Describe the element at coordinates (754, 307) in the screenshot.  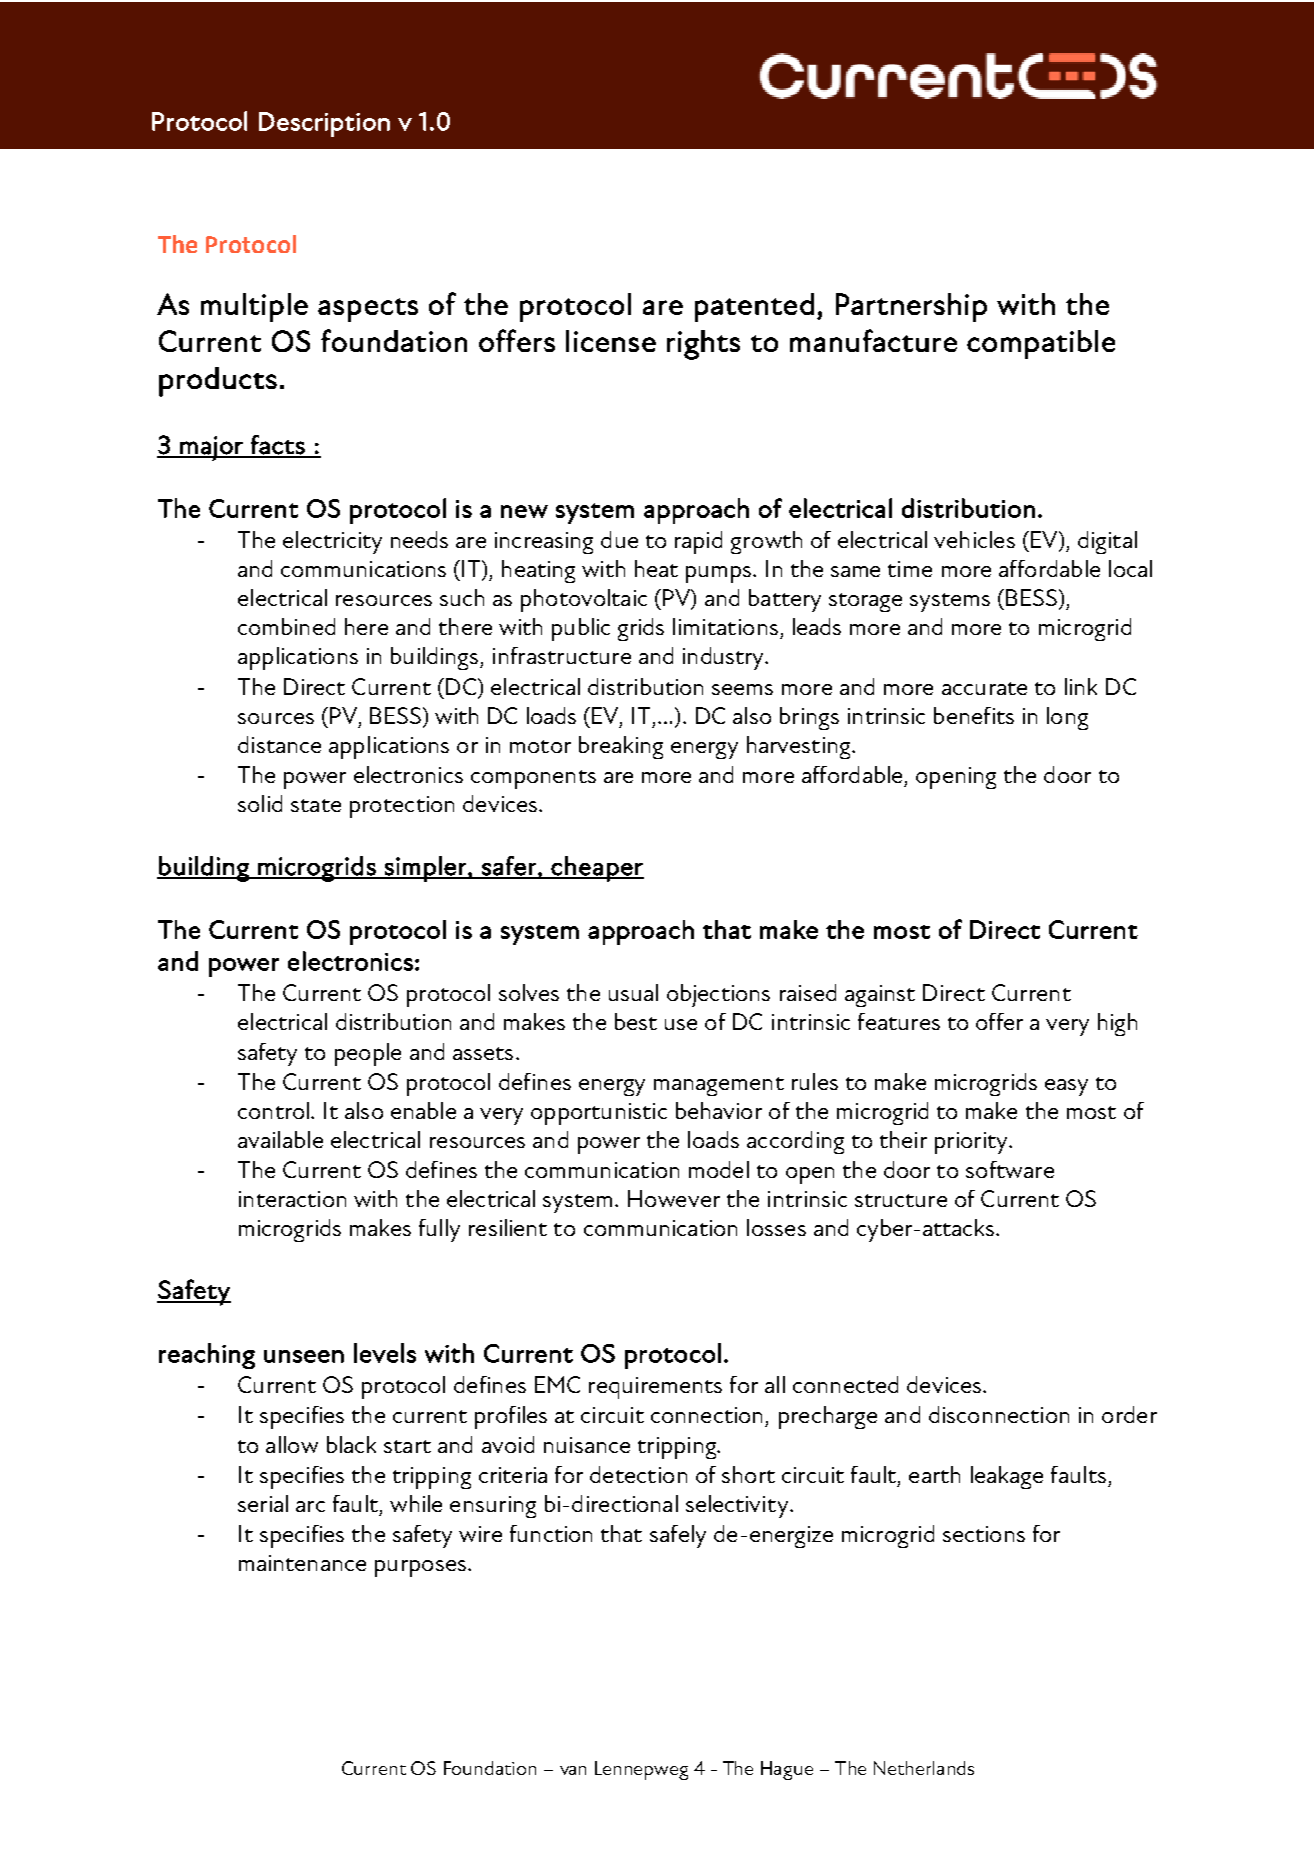
I see `patented` at that location.
